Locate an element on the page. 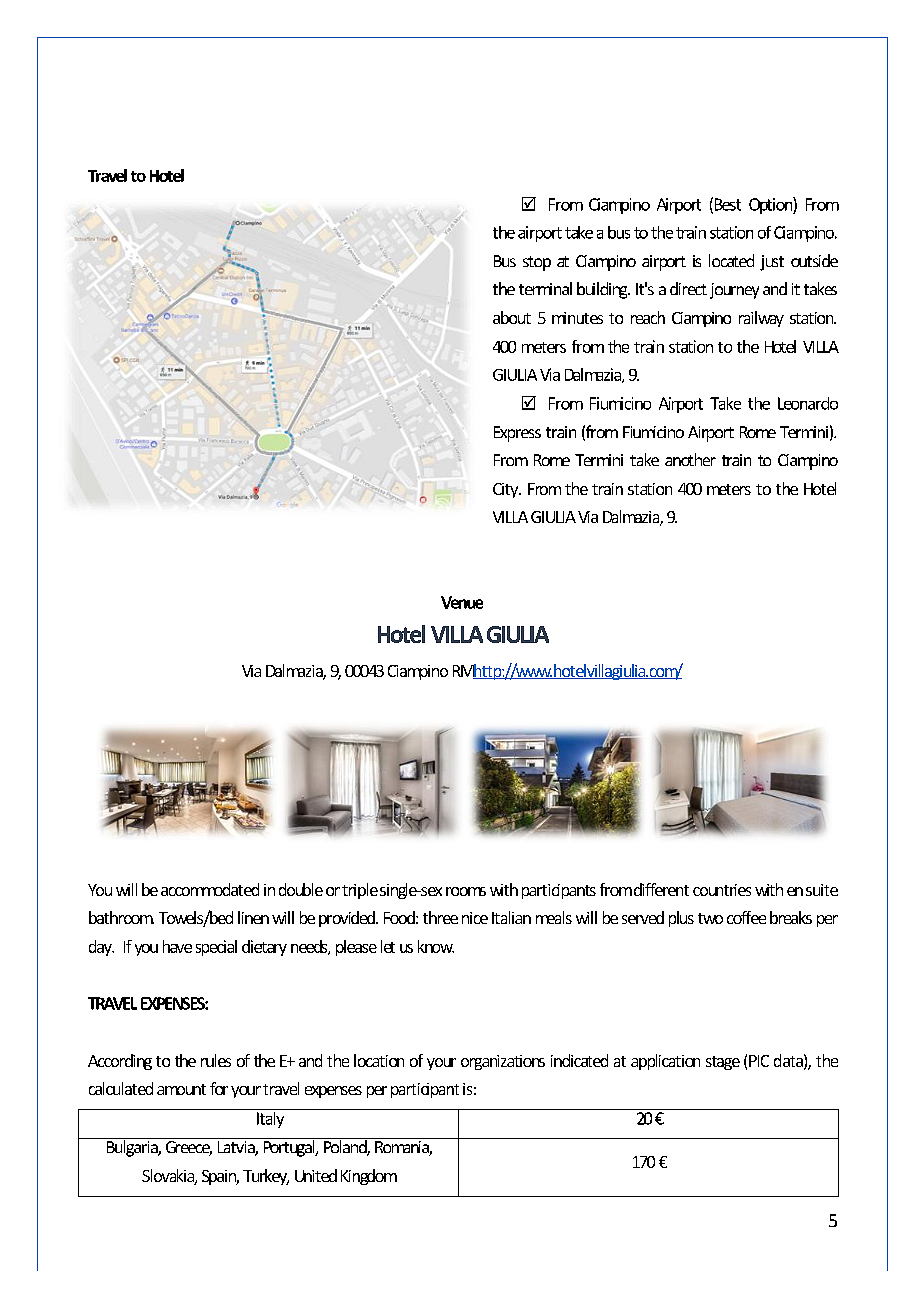 Image resolution: width=924 pixels, height=1308 pixels. Venue is located at coordinates (462, 602).
